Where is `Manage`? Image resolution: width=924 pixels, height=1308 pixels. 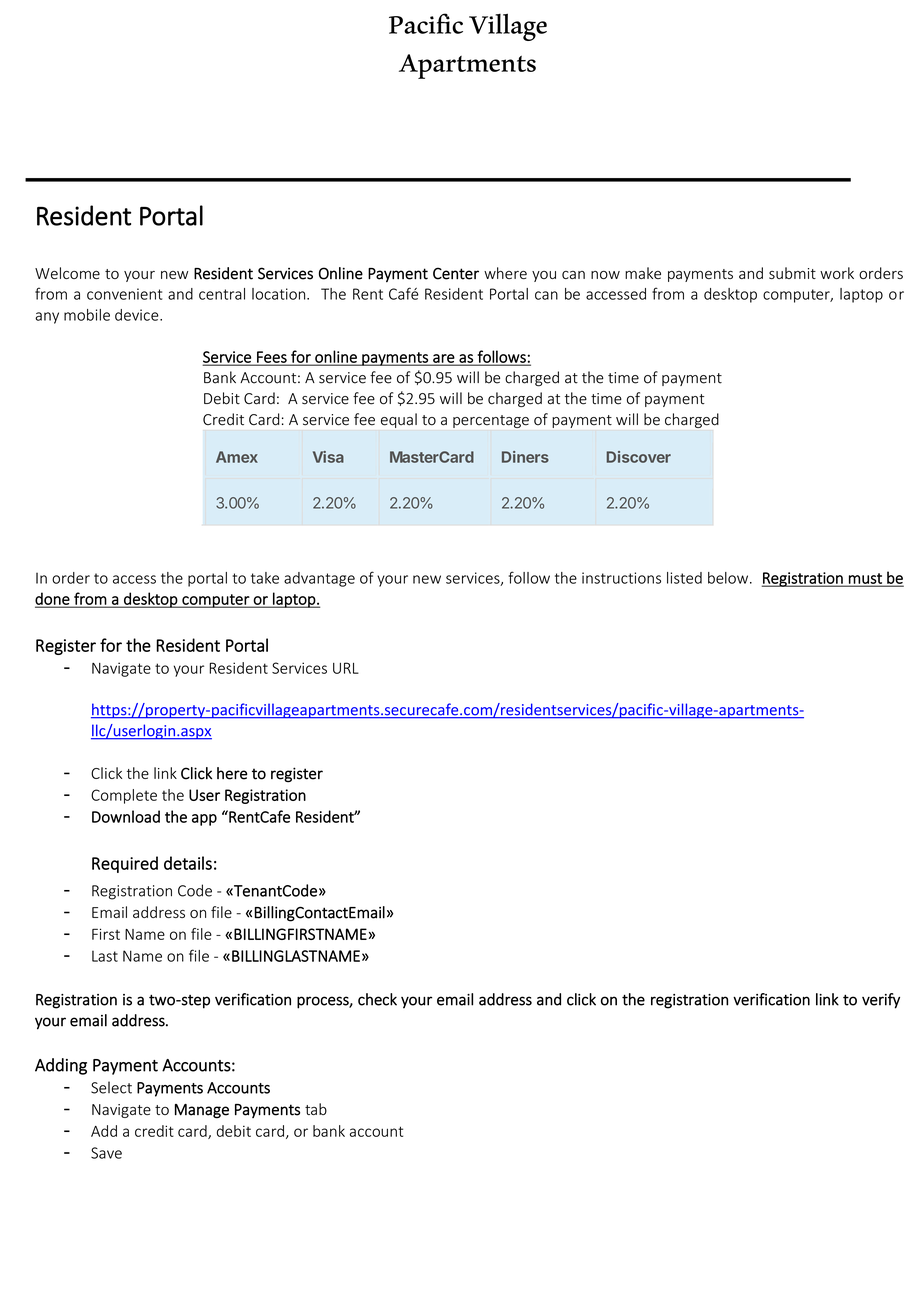 Manage is located at coordinates (202, 1111).
